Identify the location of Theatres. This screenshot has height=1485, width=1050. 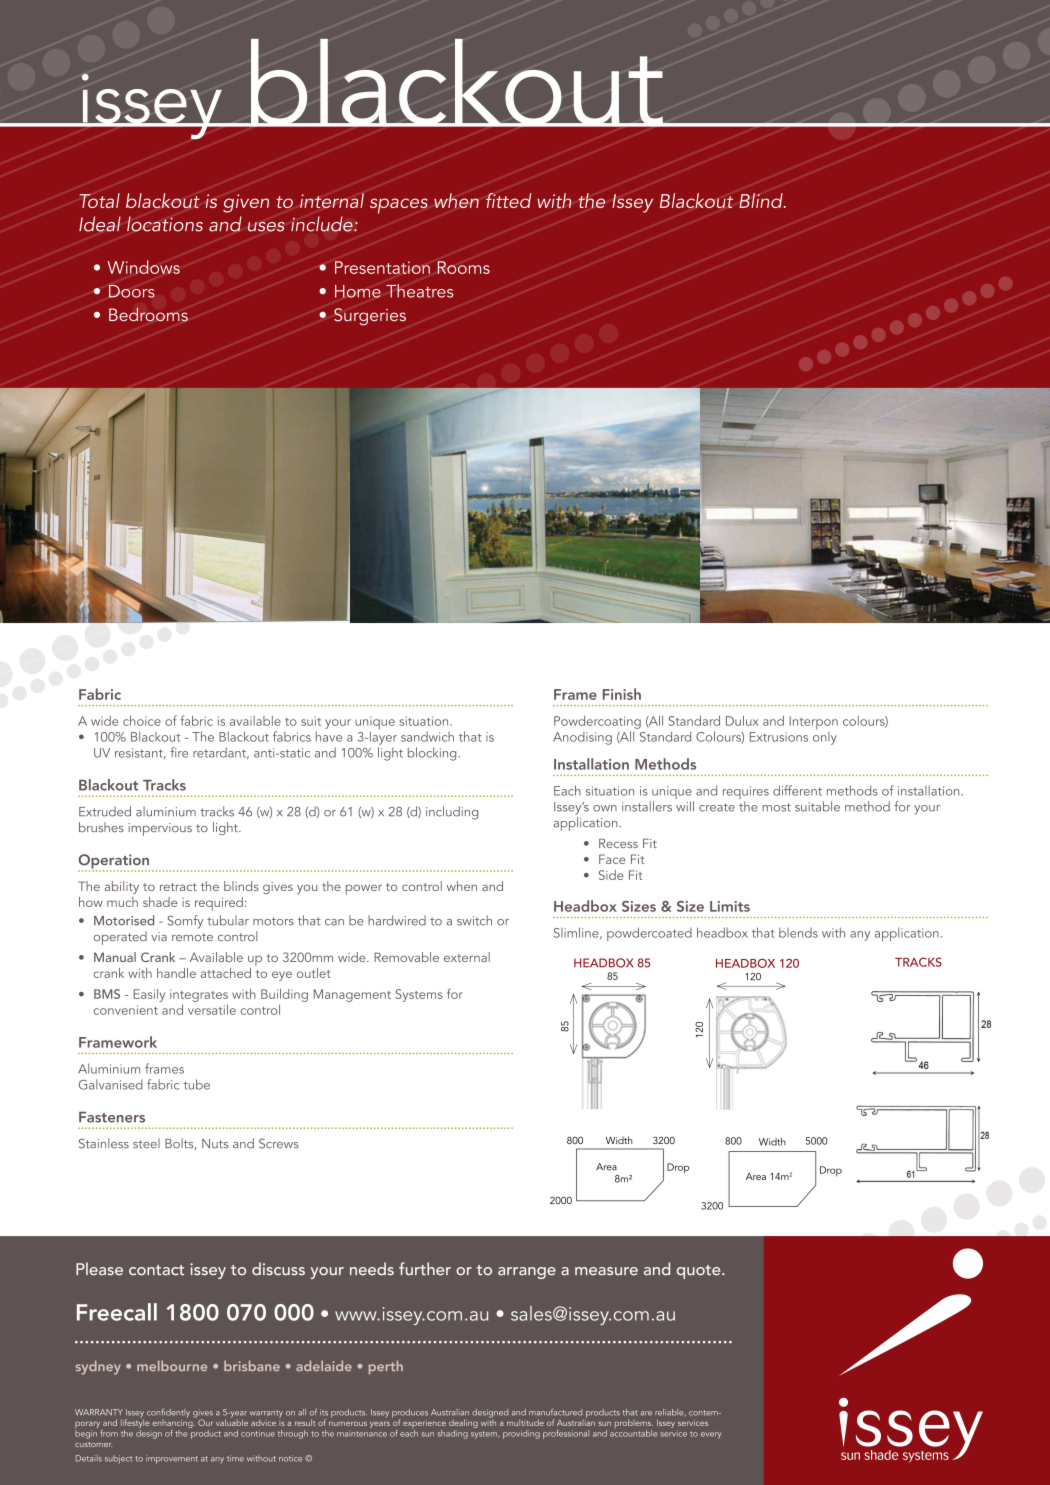
(419, 291).
